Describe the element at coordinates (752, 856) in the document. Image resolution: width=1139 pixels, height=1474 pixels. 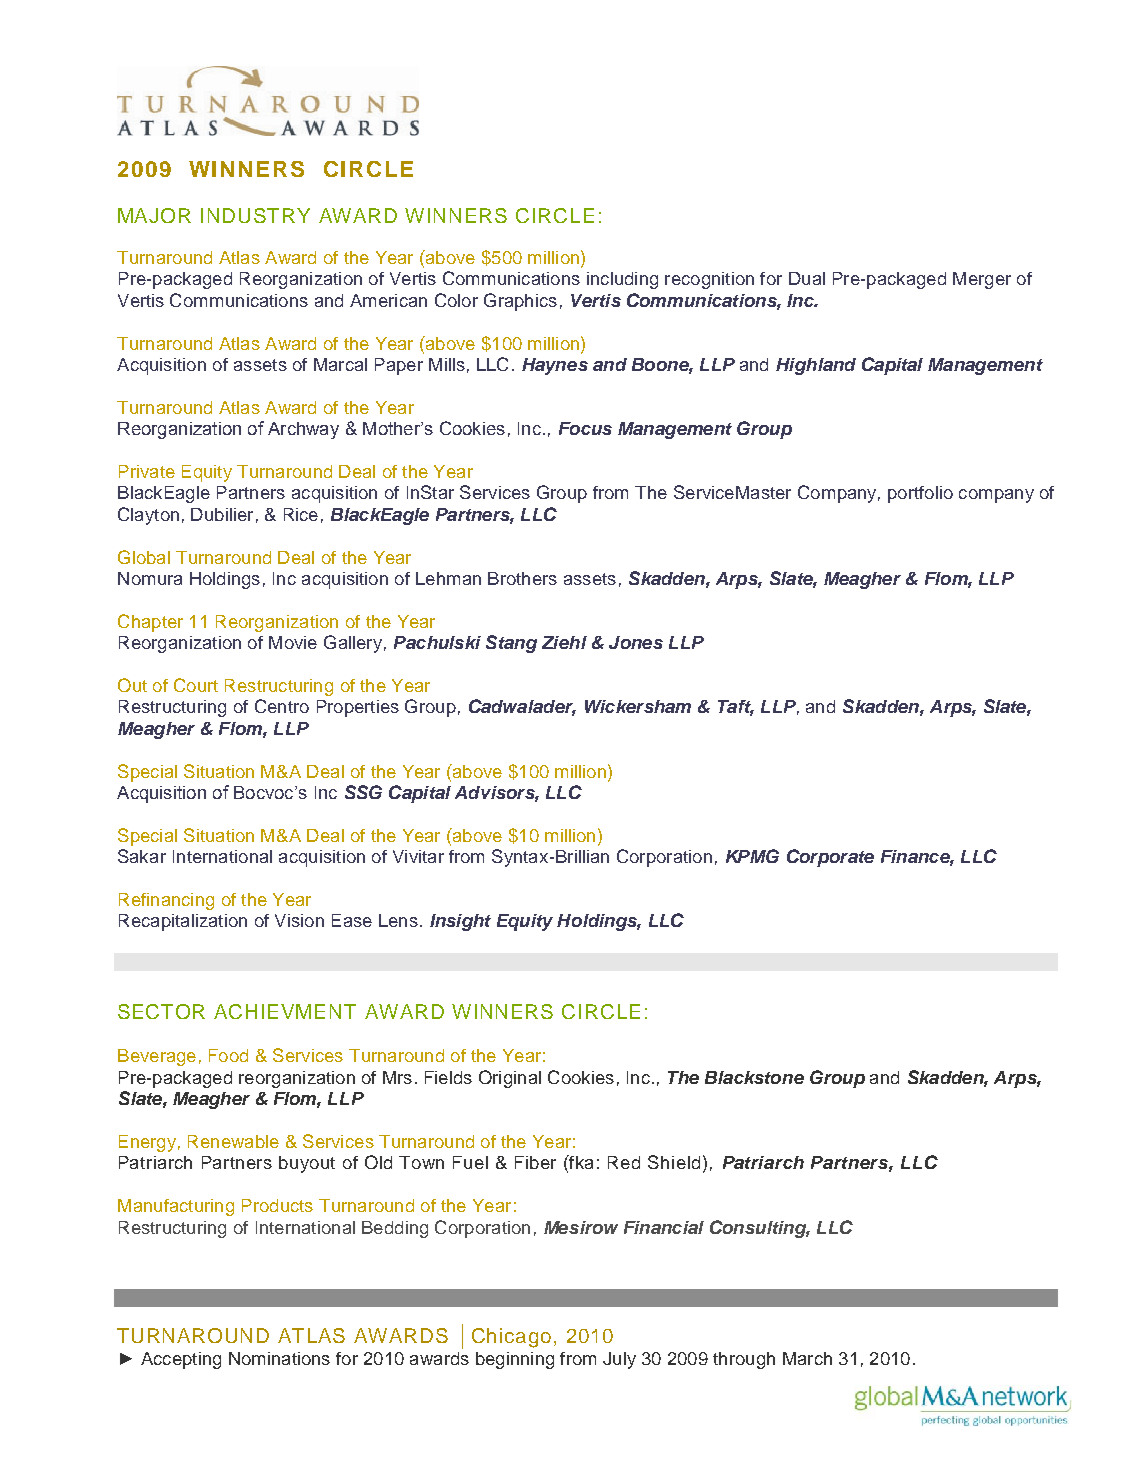
I see `KPMG` at that location.
